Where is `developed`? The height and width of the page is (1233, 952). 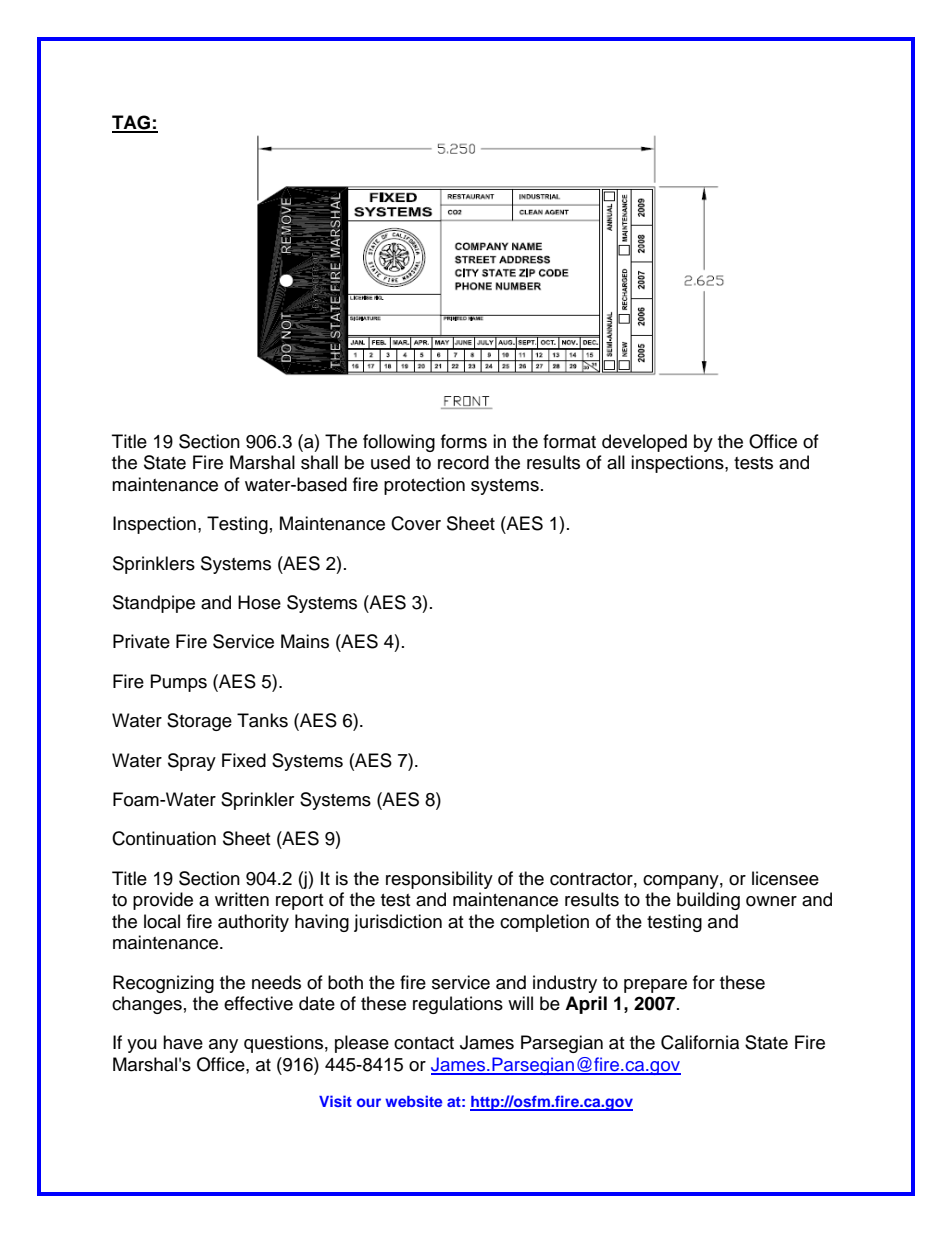 developed is located at coordinates (644, 443).
